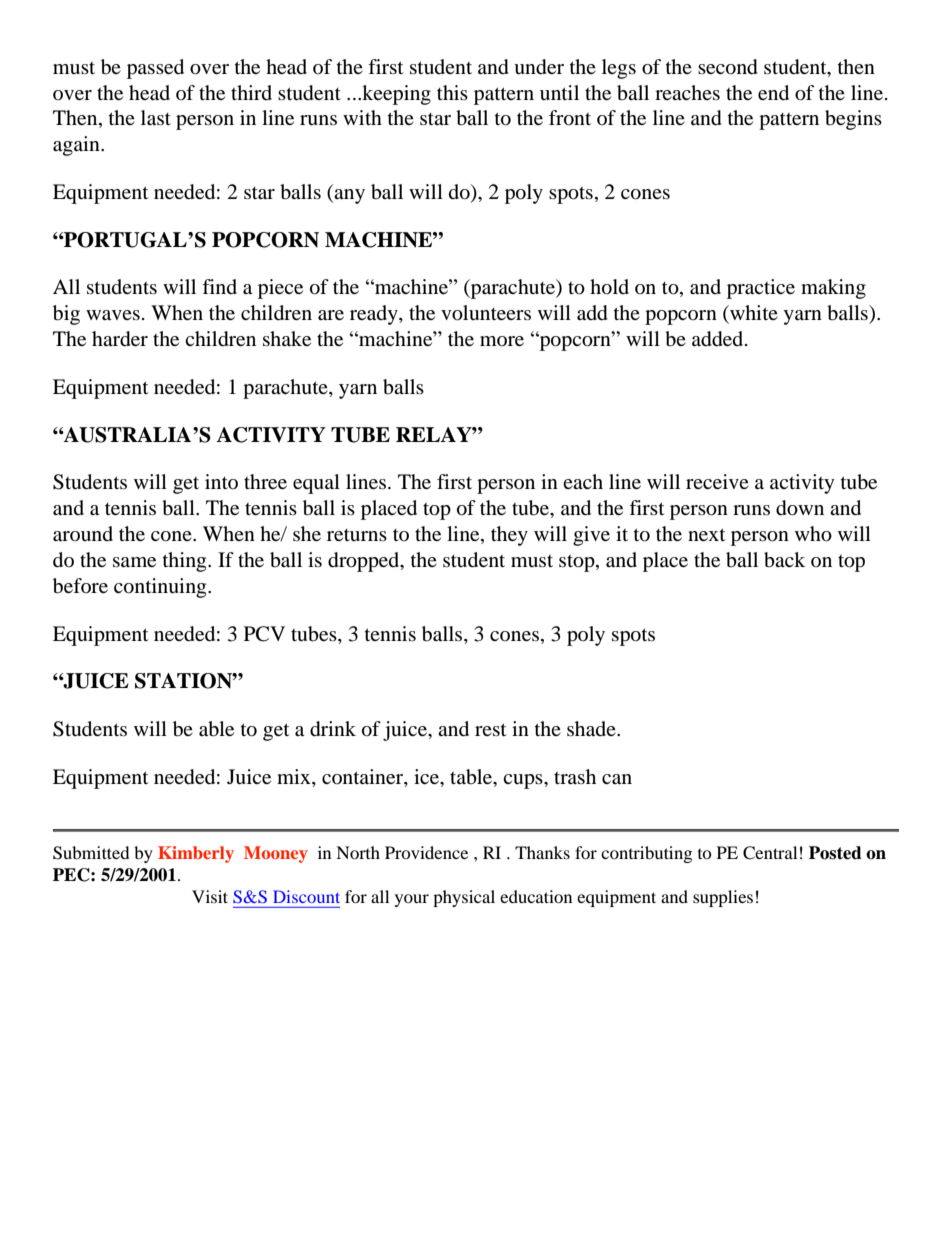 The height and width of the screenshot is (1233, 952). What do you see at coordinates (770, 853) in the screenshot?
I see `Central` at bounding box center [770, 853].
